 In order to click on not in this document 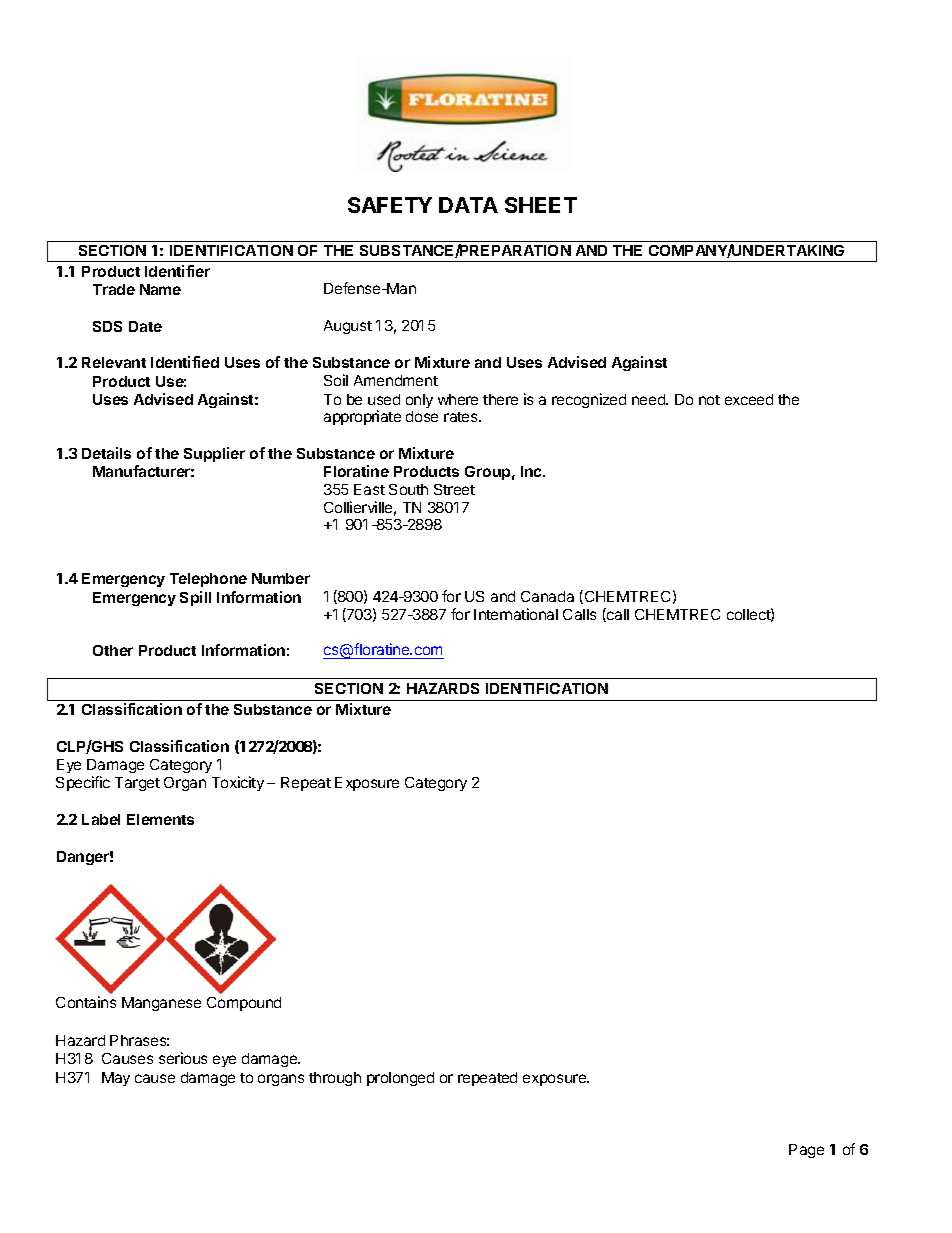, I will do `click(709, 400)`.
